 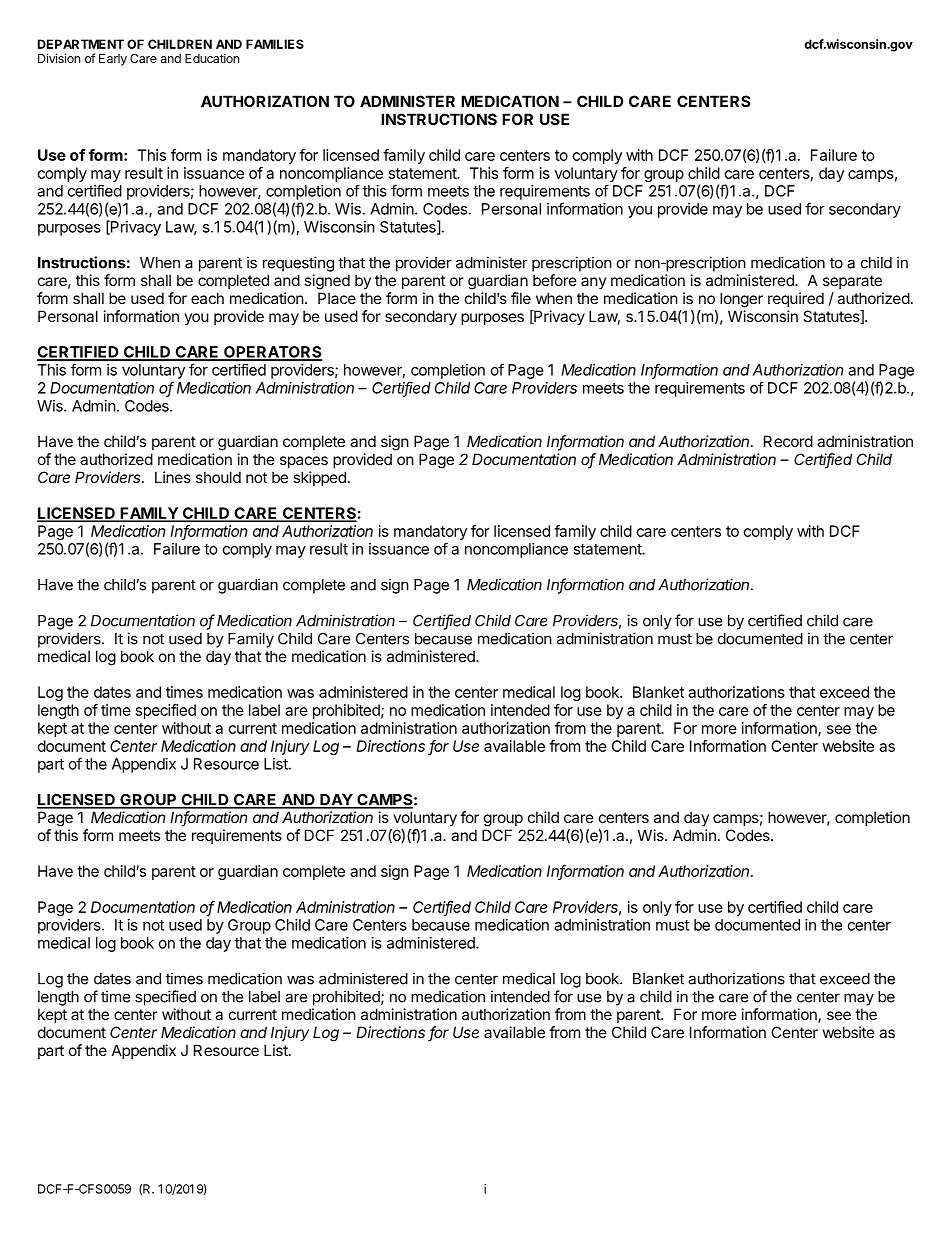 I want to click on separate, so click(x=852, y=282).
